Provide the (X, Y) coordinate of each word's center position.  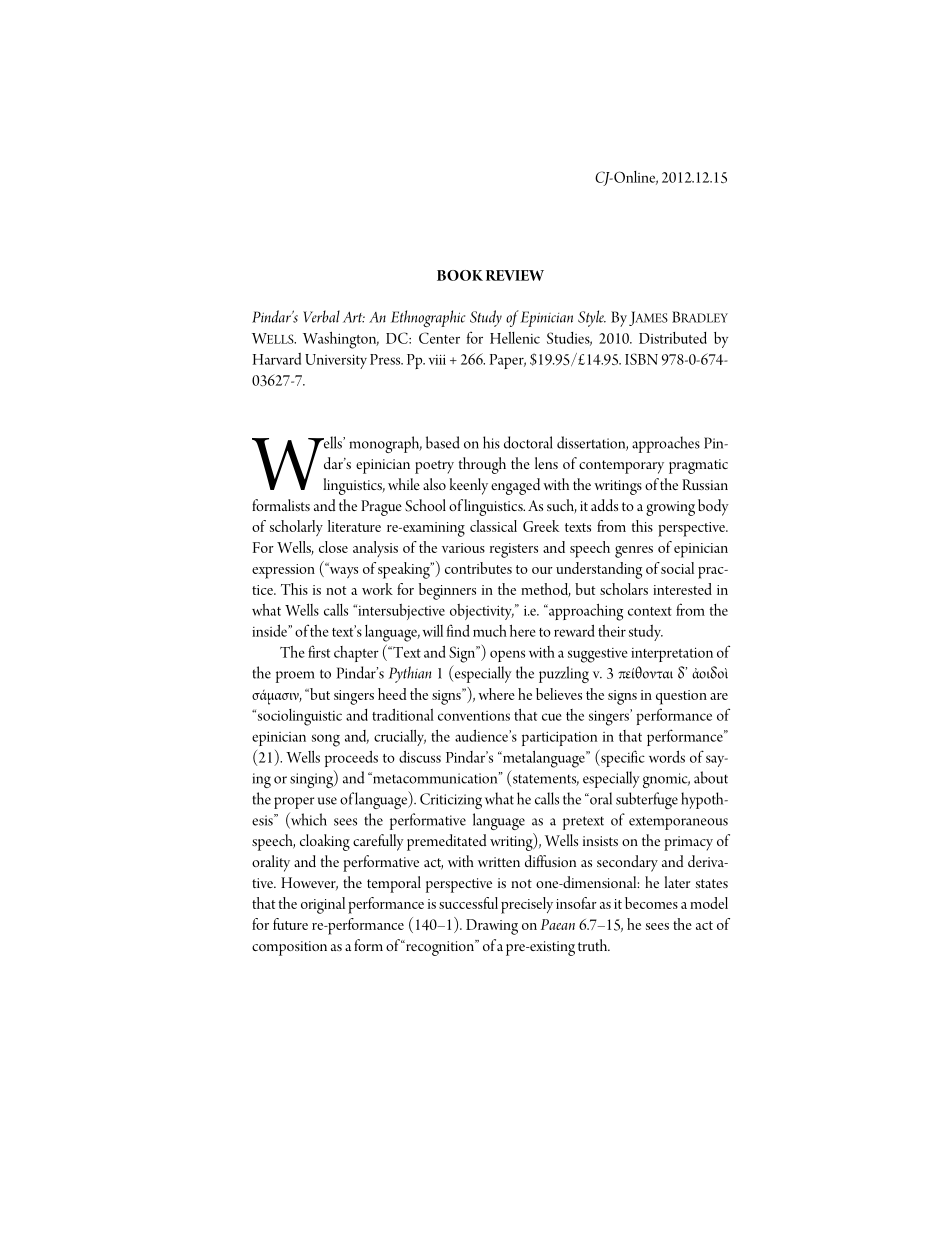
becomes (651, 903)
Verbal (321, 316)
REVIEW (515, 275)
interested (682, 589)
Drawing (492, 927)
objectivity (482, 612)
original (323, 905)
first (319, 651)
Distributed (673, 338)
